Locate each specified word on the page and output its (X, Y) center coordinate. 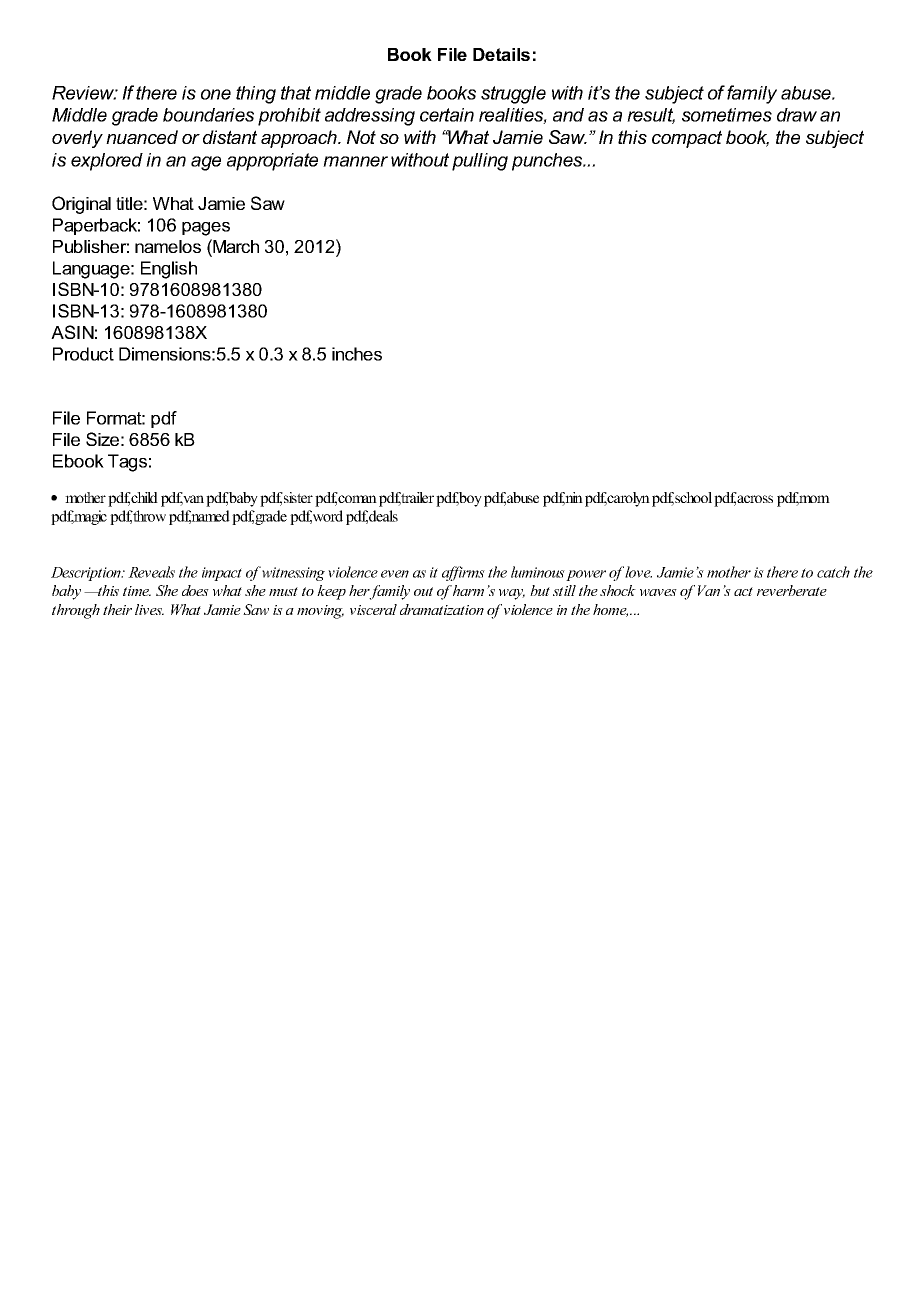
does (195, 590)
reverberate (792, 590)
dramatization (442, 609)
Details (501, 54)
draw (797, 115)
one (216, 94)
